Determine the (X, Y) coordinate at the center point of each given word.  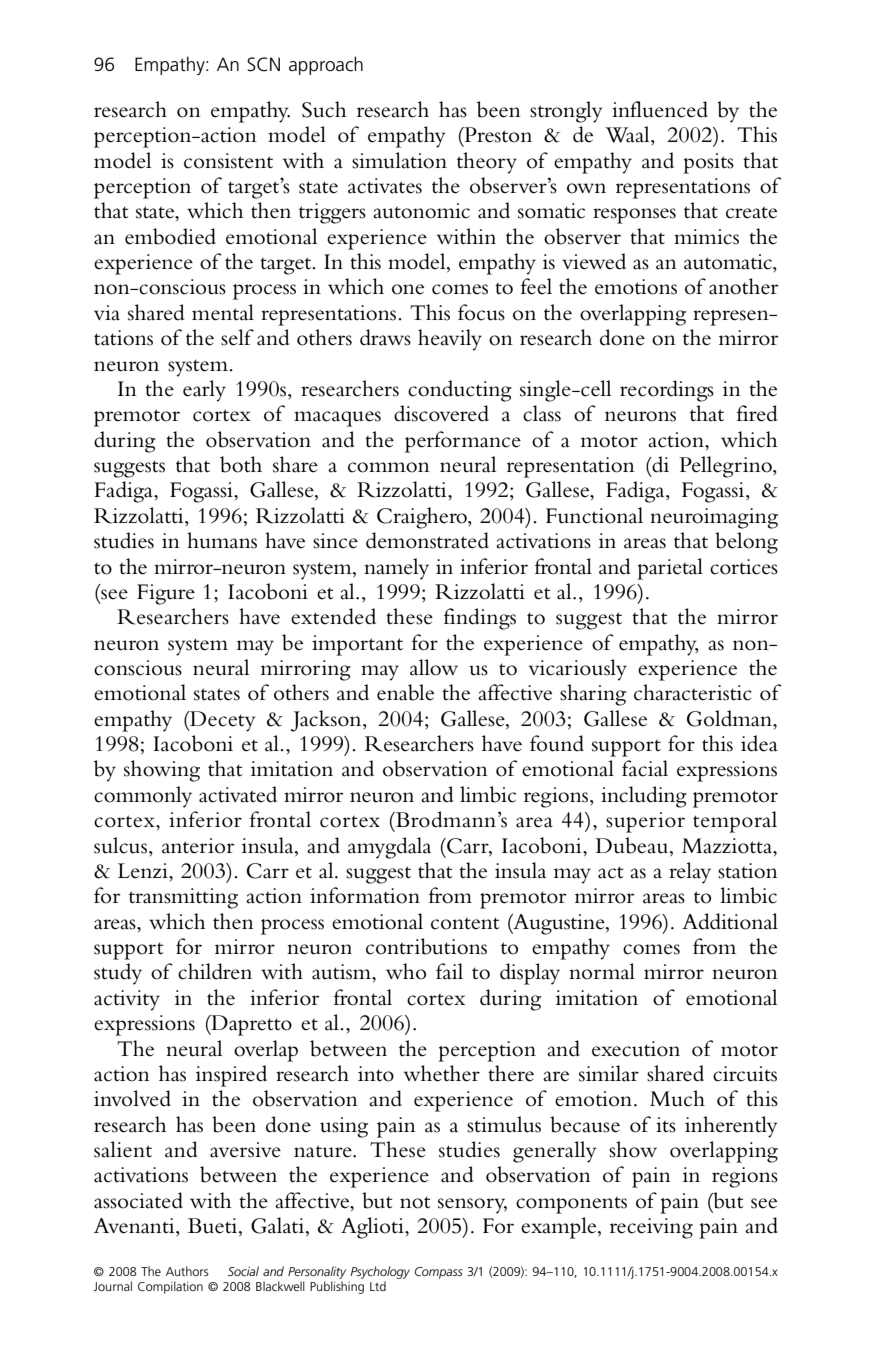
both (241, 464)
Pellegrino (726, 467)
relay (690, 873)
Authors (187, 1271)
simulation (399, 160)
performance (463, 442)
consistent (228, 161)
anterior (198, 846)
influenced (660, 109)
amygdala (389, 848)
